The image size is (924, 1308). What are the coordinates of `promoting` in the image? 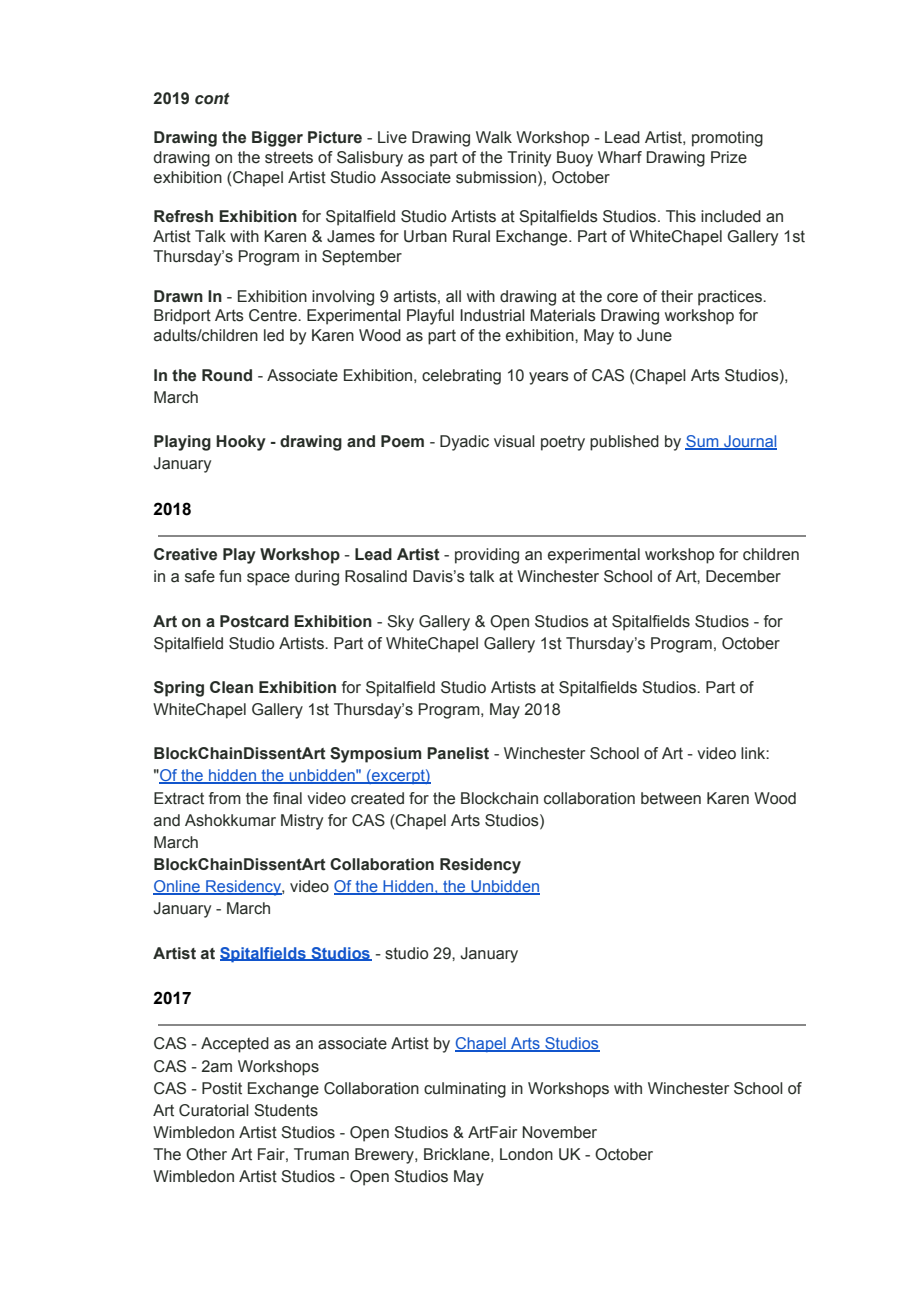 It's located at (727, 139).
